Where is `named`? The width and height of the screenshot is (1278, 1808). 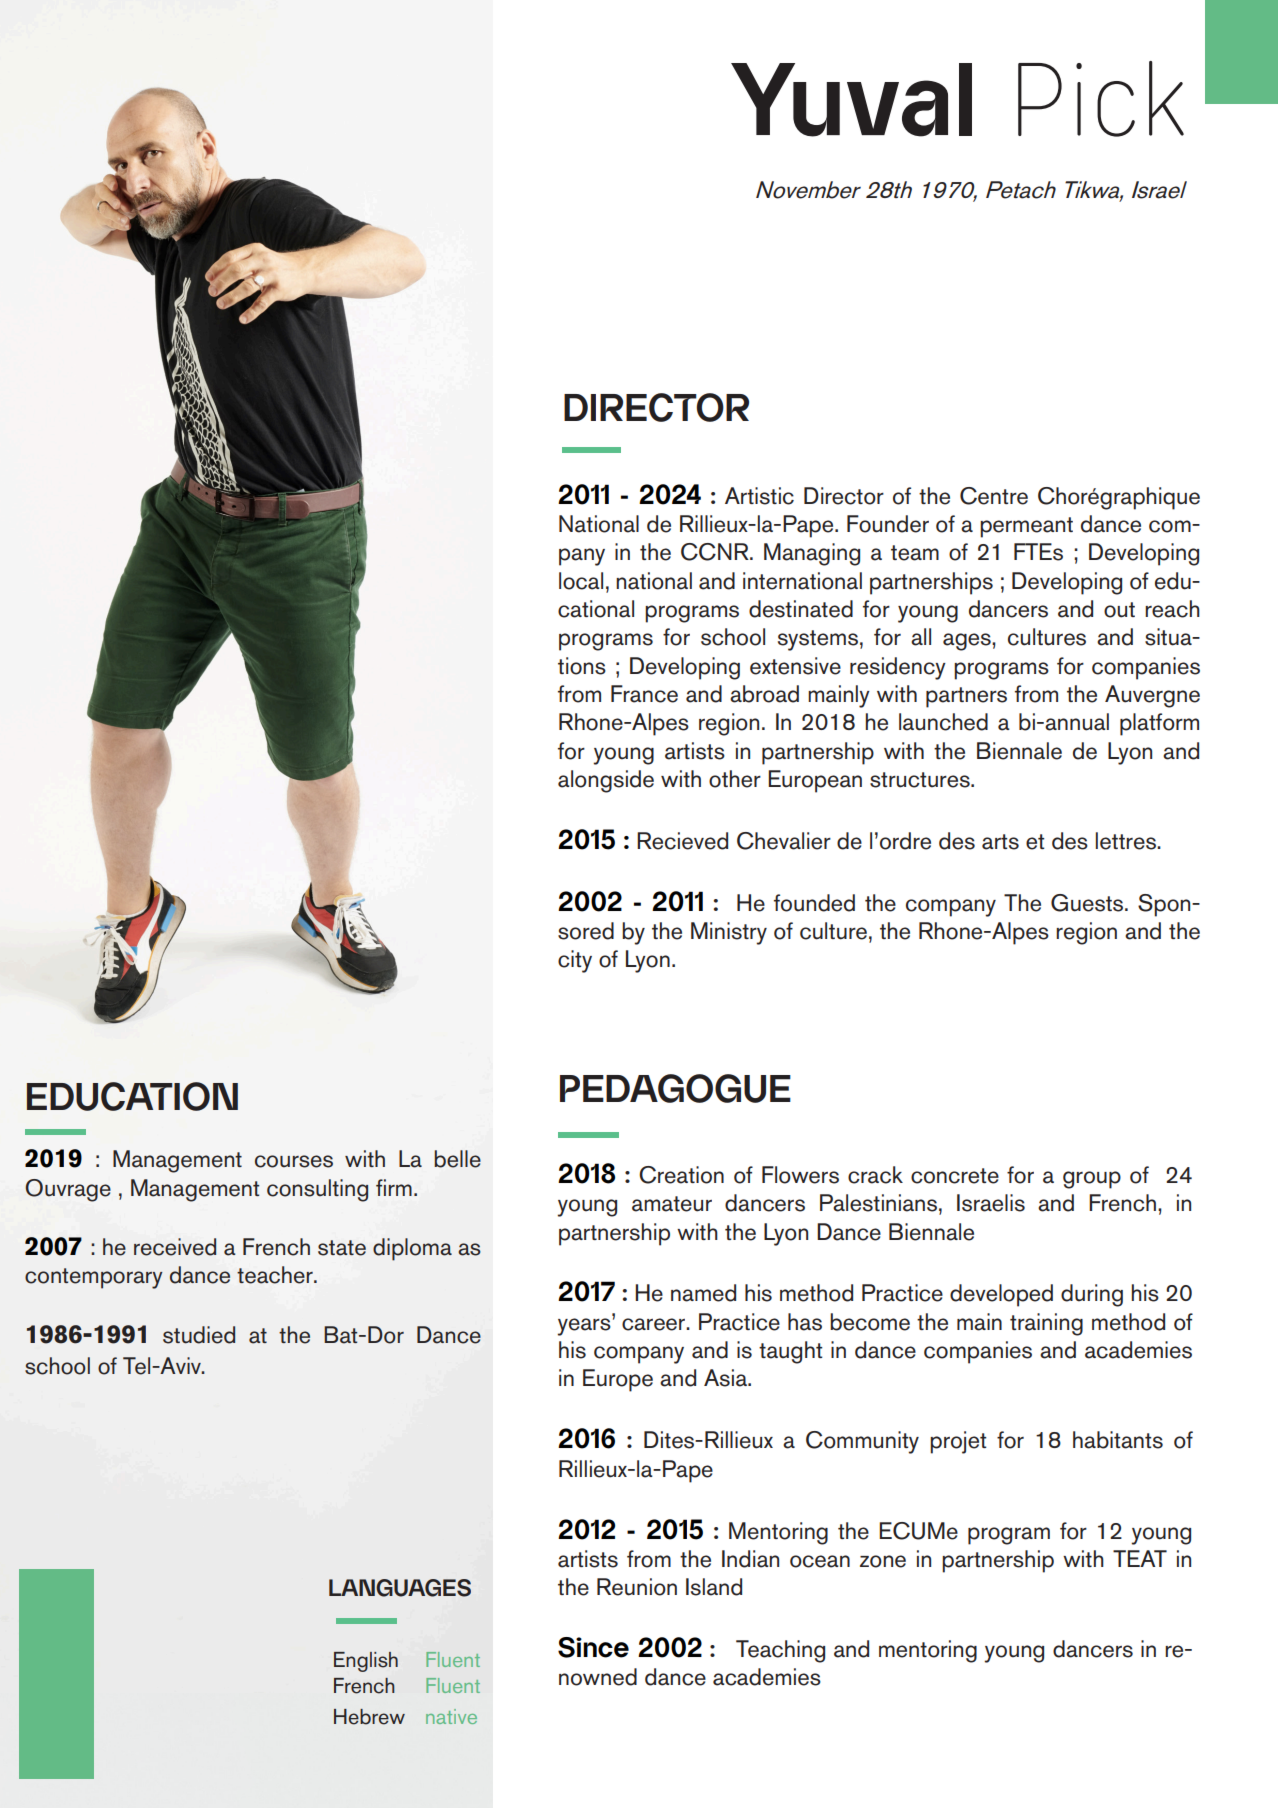 named is located at coordinates (703, 1293).
